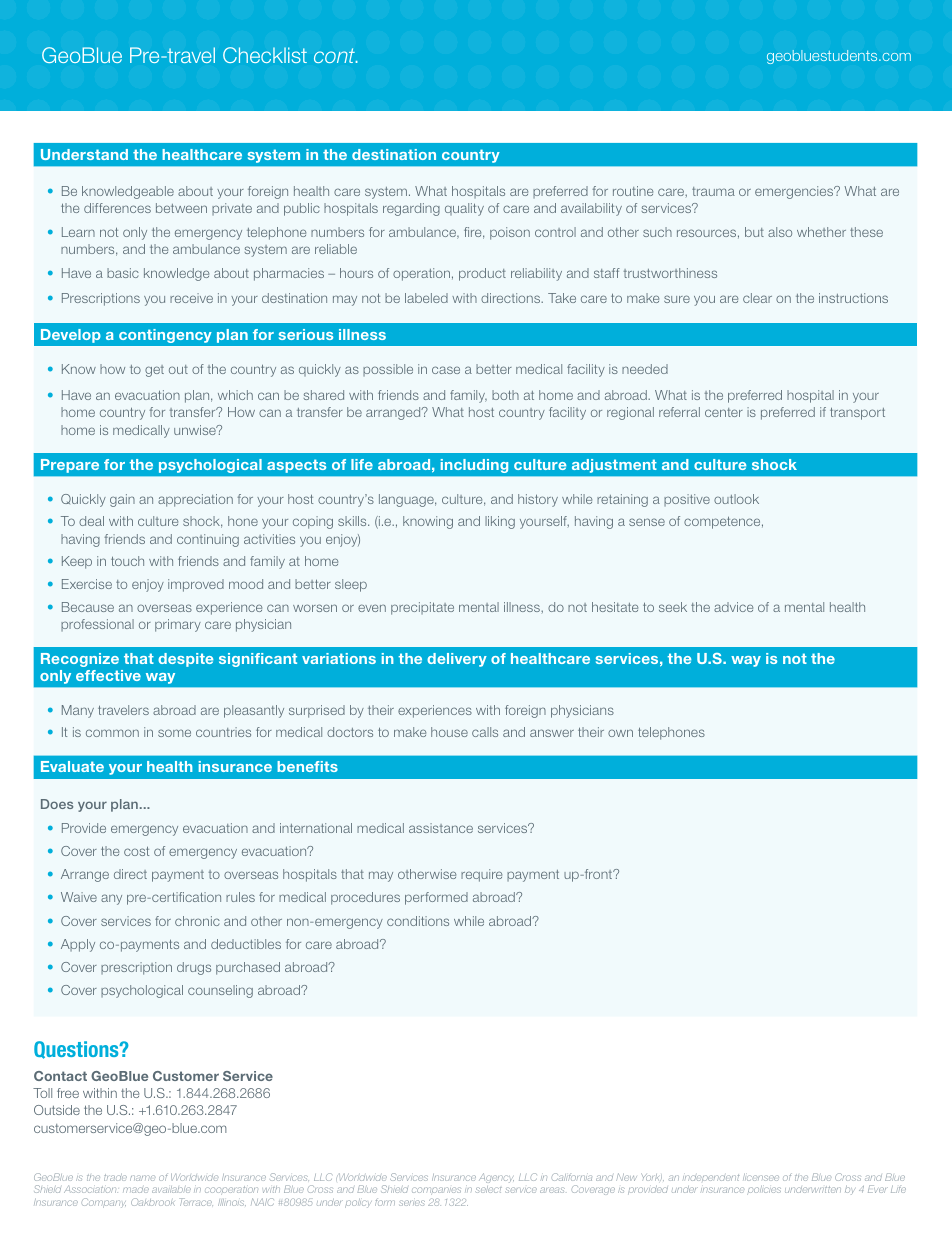 This screenshot has height=1233, width=952. Describe the element at coordinates (496, 1178) in the screenshot. I see `Agency` at that location.
